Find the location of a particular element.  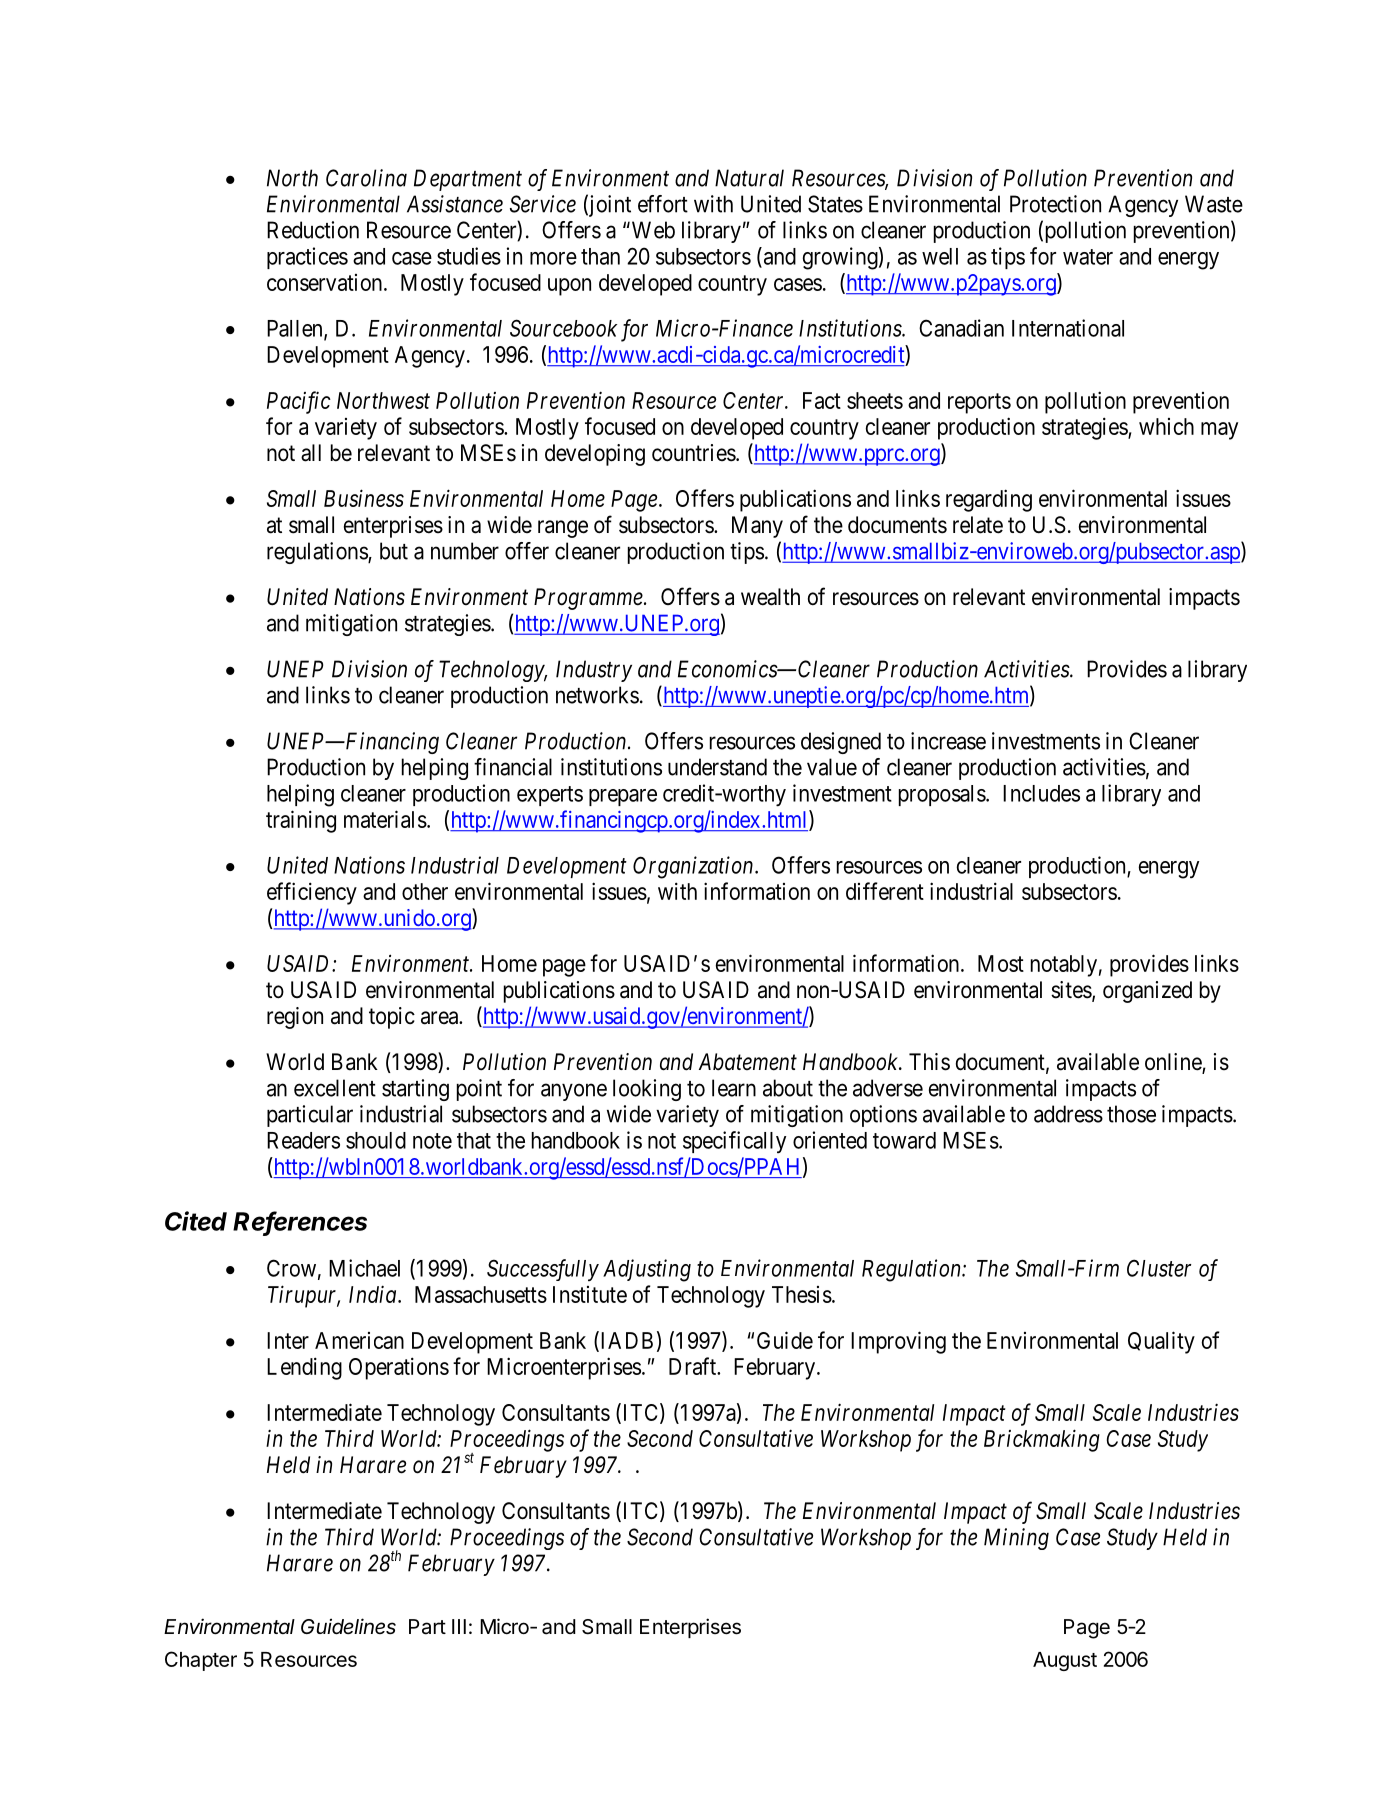

Cluster is located at coordinates (1159, 1268).
